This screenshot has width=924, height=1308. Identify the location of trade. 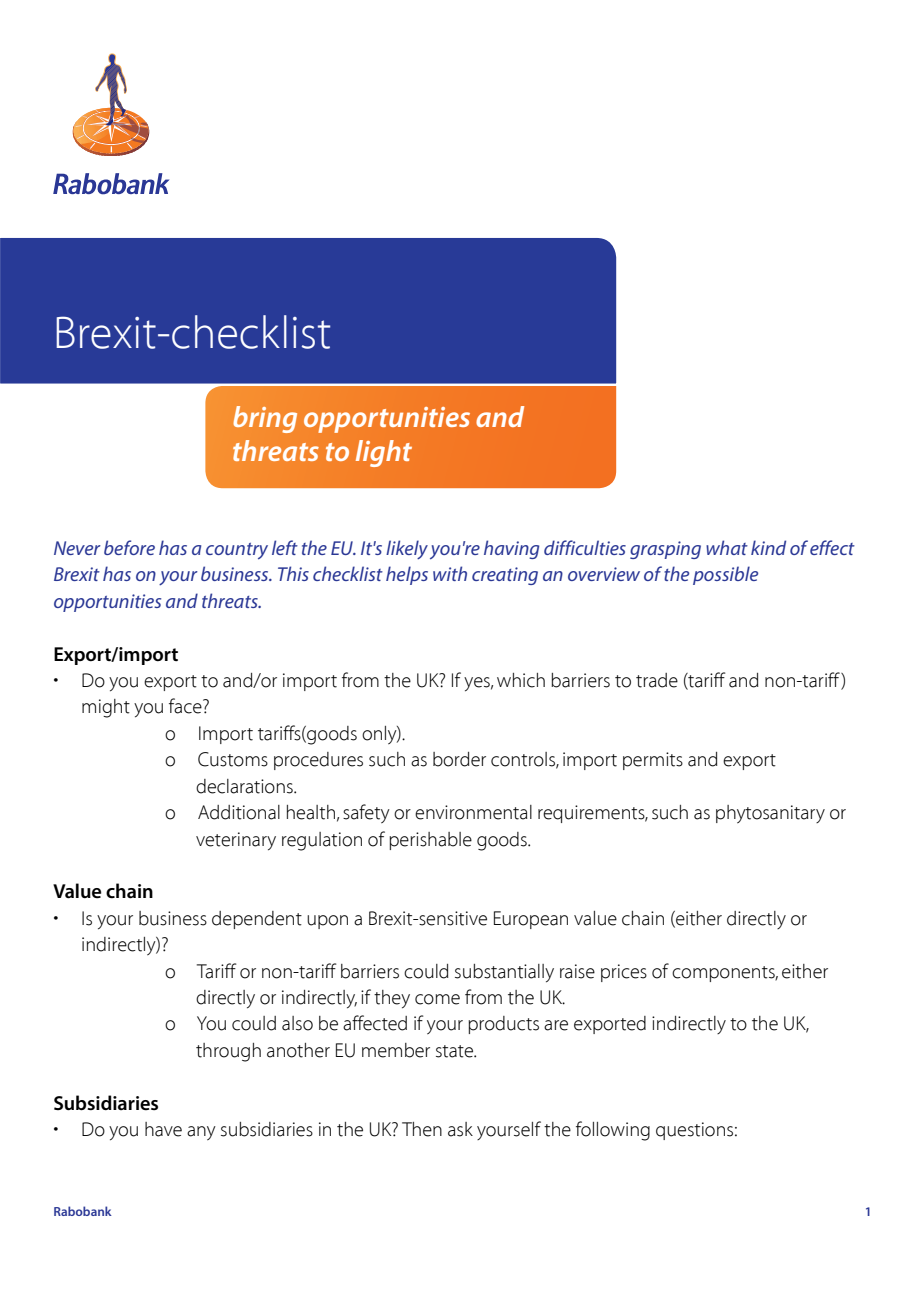
(657, 680).
